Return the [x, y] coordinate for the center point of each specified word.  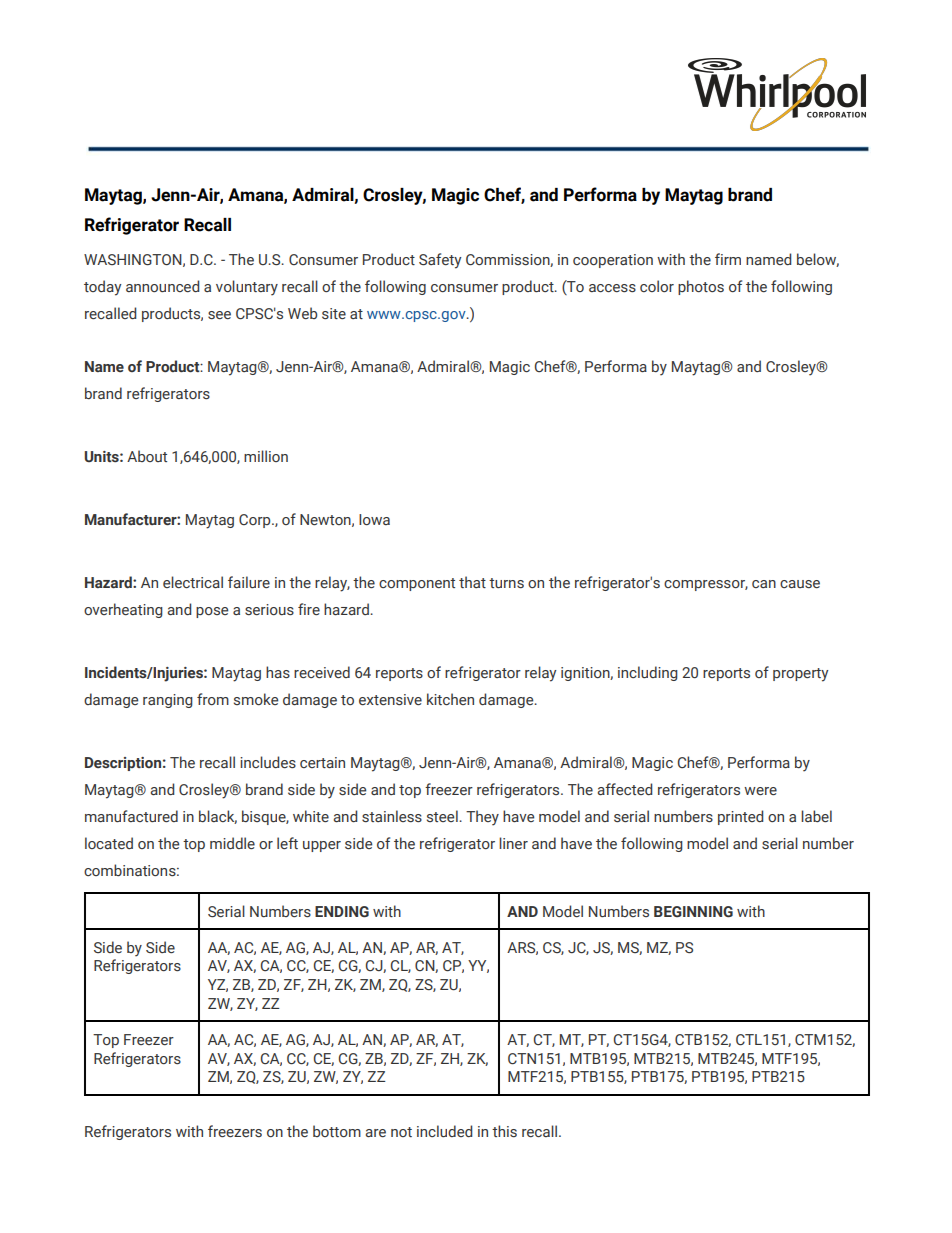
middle [232, 843]
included [444, 1131]
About [147, 456]
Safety [440, 261]
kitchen [450, 699]
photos [701, 287]
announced [162, 286]
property [800, 675]
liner [513, 843]
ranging [168, 701]
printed [740, 817]
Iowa [374, 519]
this [504, 1131]
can [764, 584]
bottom [337, 1131]
